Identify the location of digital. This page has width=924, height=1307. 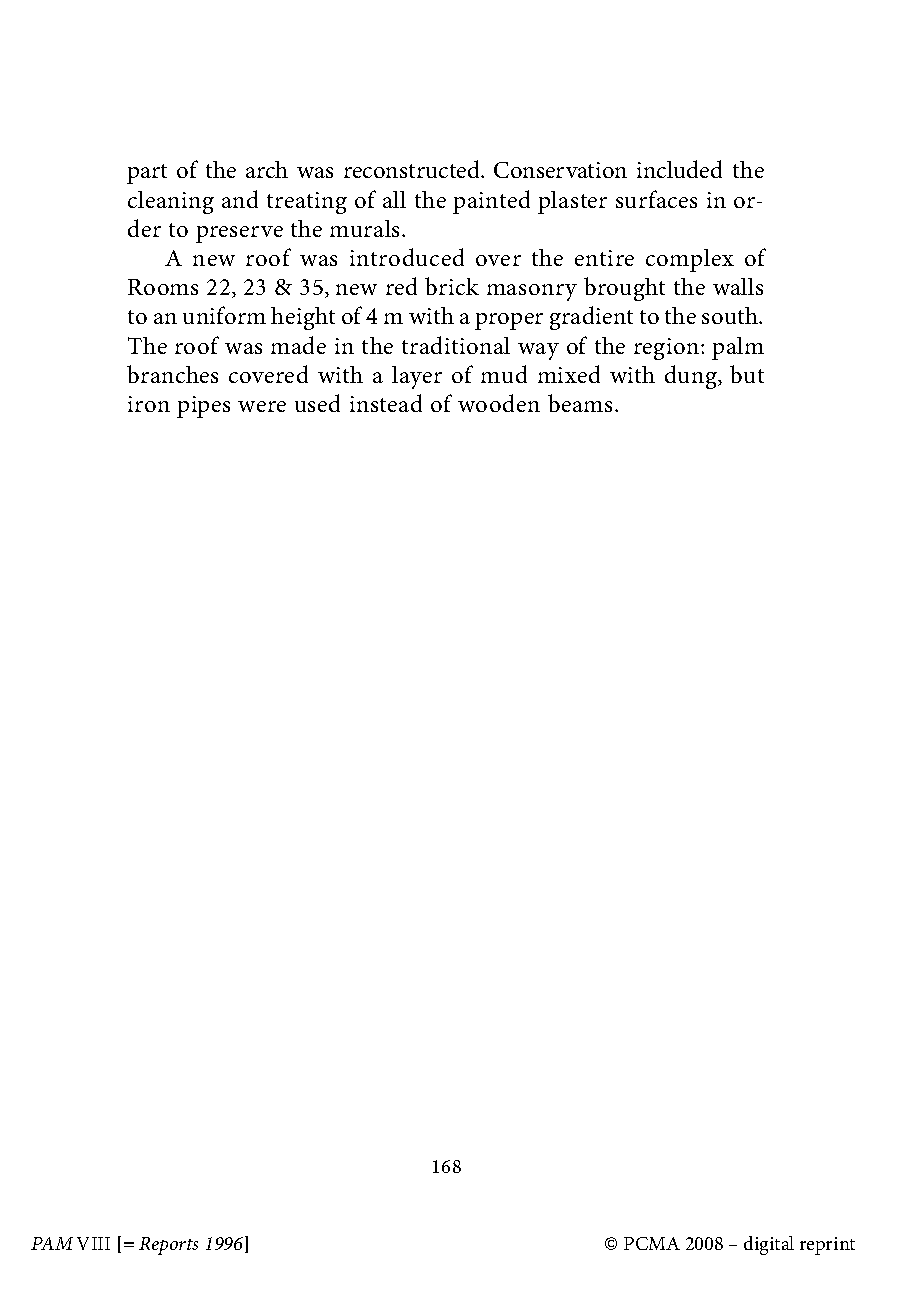
(769, 1245).
